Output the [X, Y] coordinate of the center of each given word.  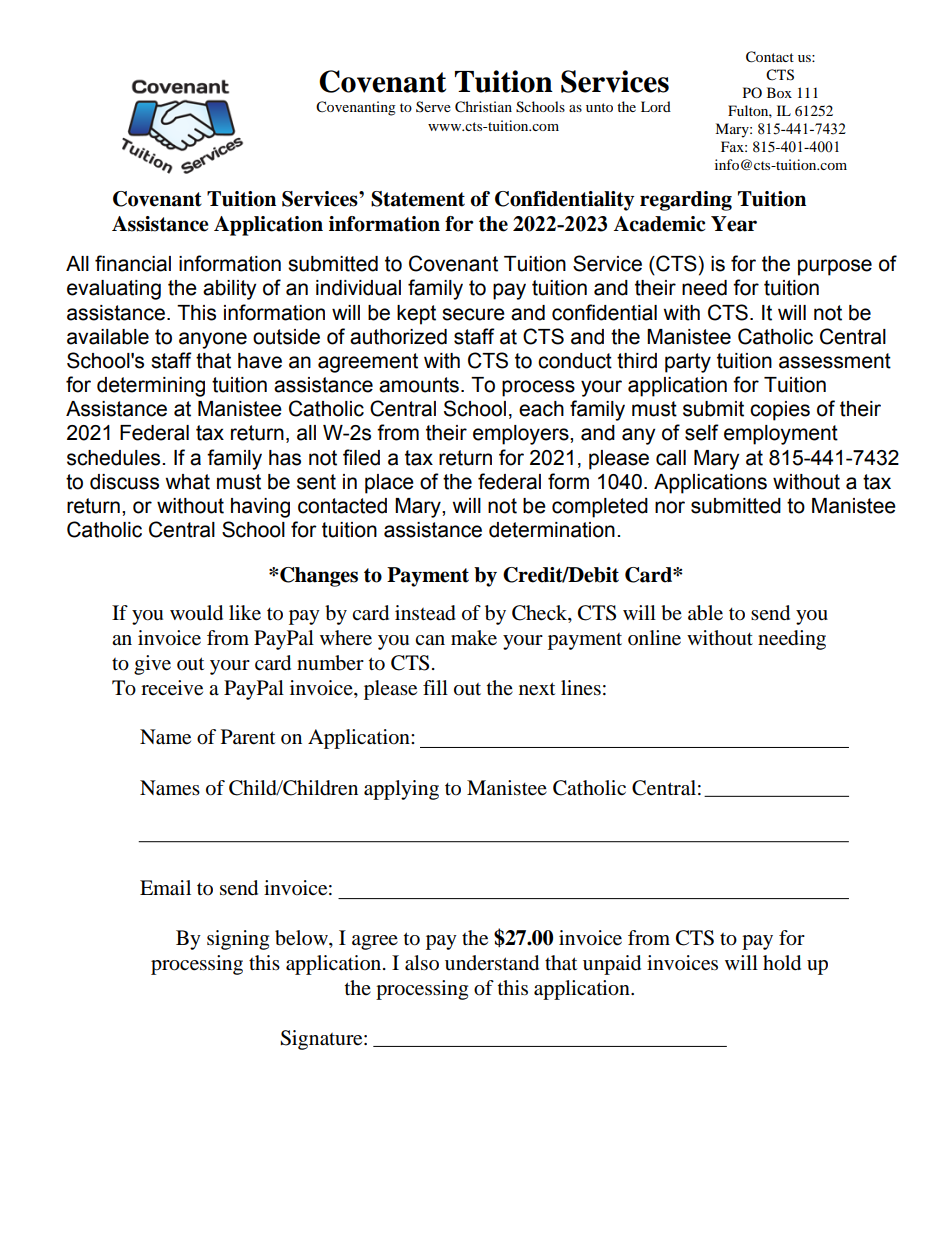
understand [492, 963]
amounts [419, 385]
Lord [656, 106]
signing [238, 940]
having [260, 508]
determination [552, 530]
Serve [433, 106]
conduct [575, 361]
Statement [418, 199]
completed [600, 508]
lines [581, 688]
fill [435, 687]
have [260, 361]
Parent [248, 737]
